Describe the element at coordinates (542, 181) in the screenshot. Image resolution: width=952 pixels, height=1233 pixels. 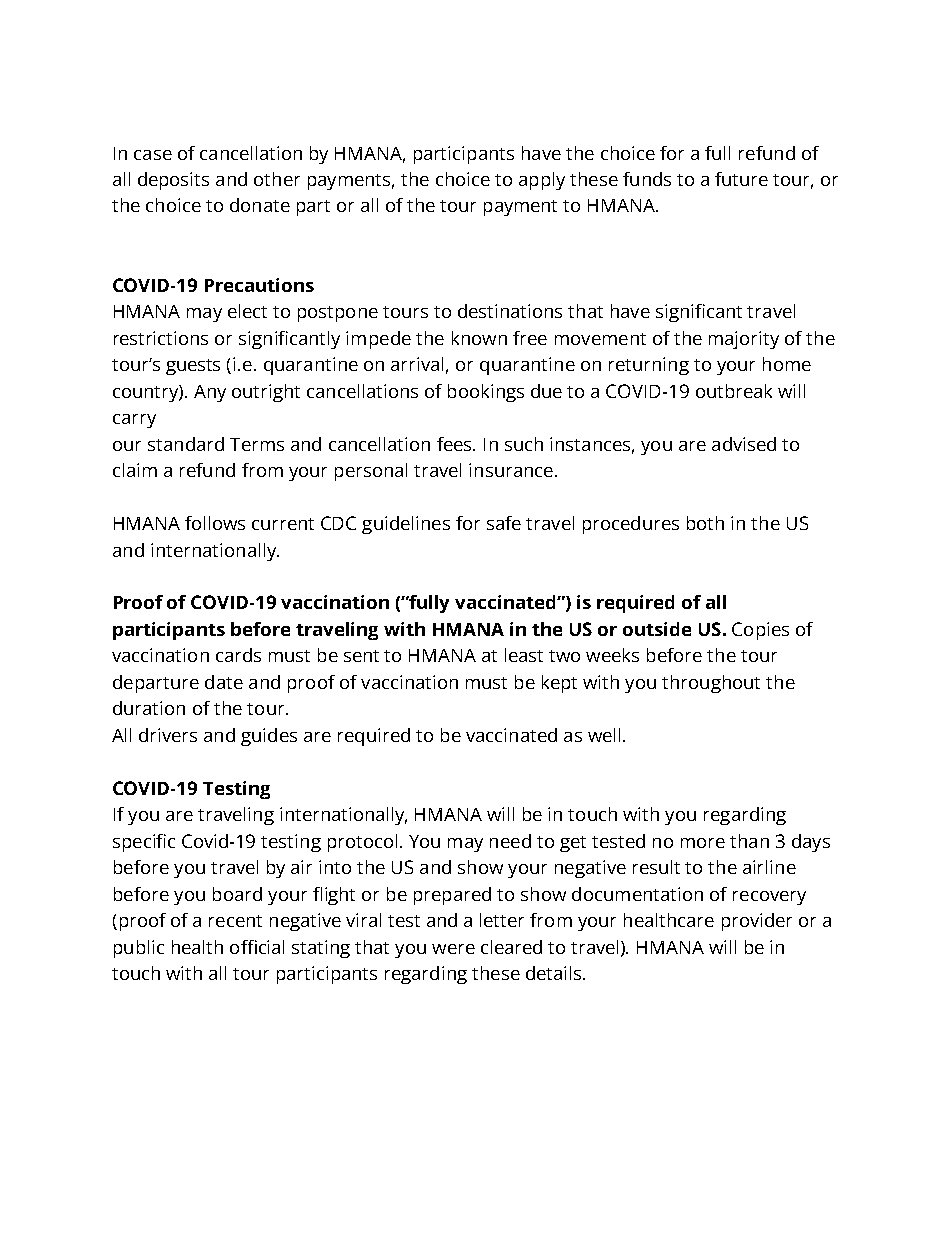
I see `apply` at that location.
